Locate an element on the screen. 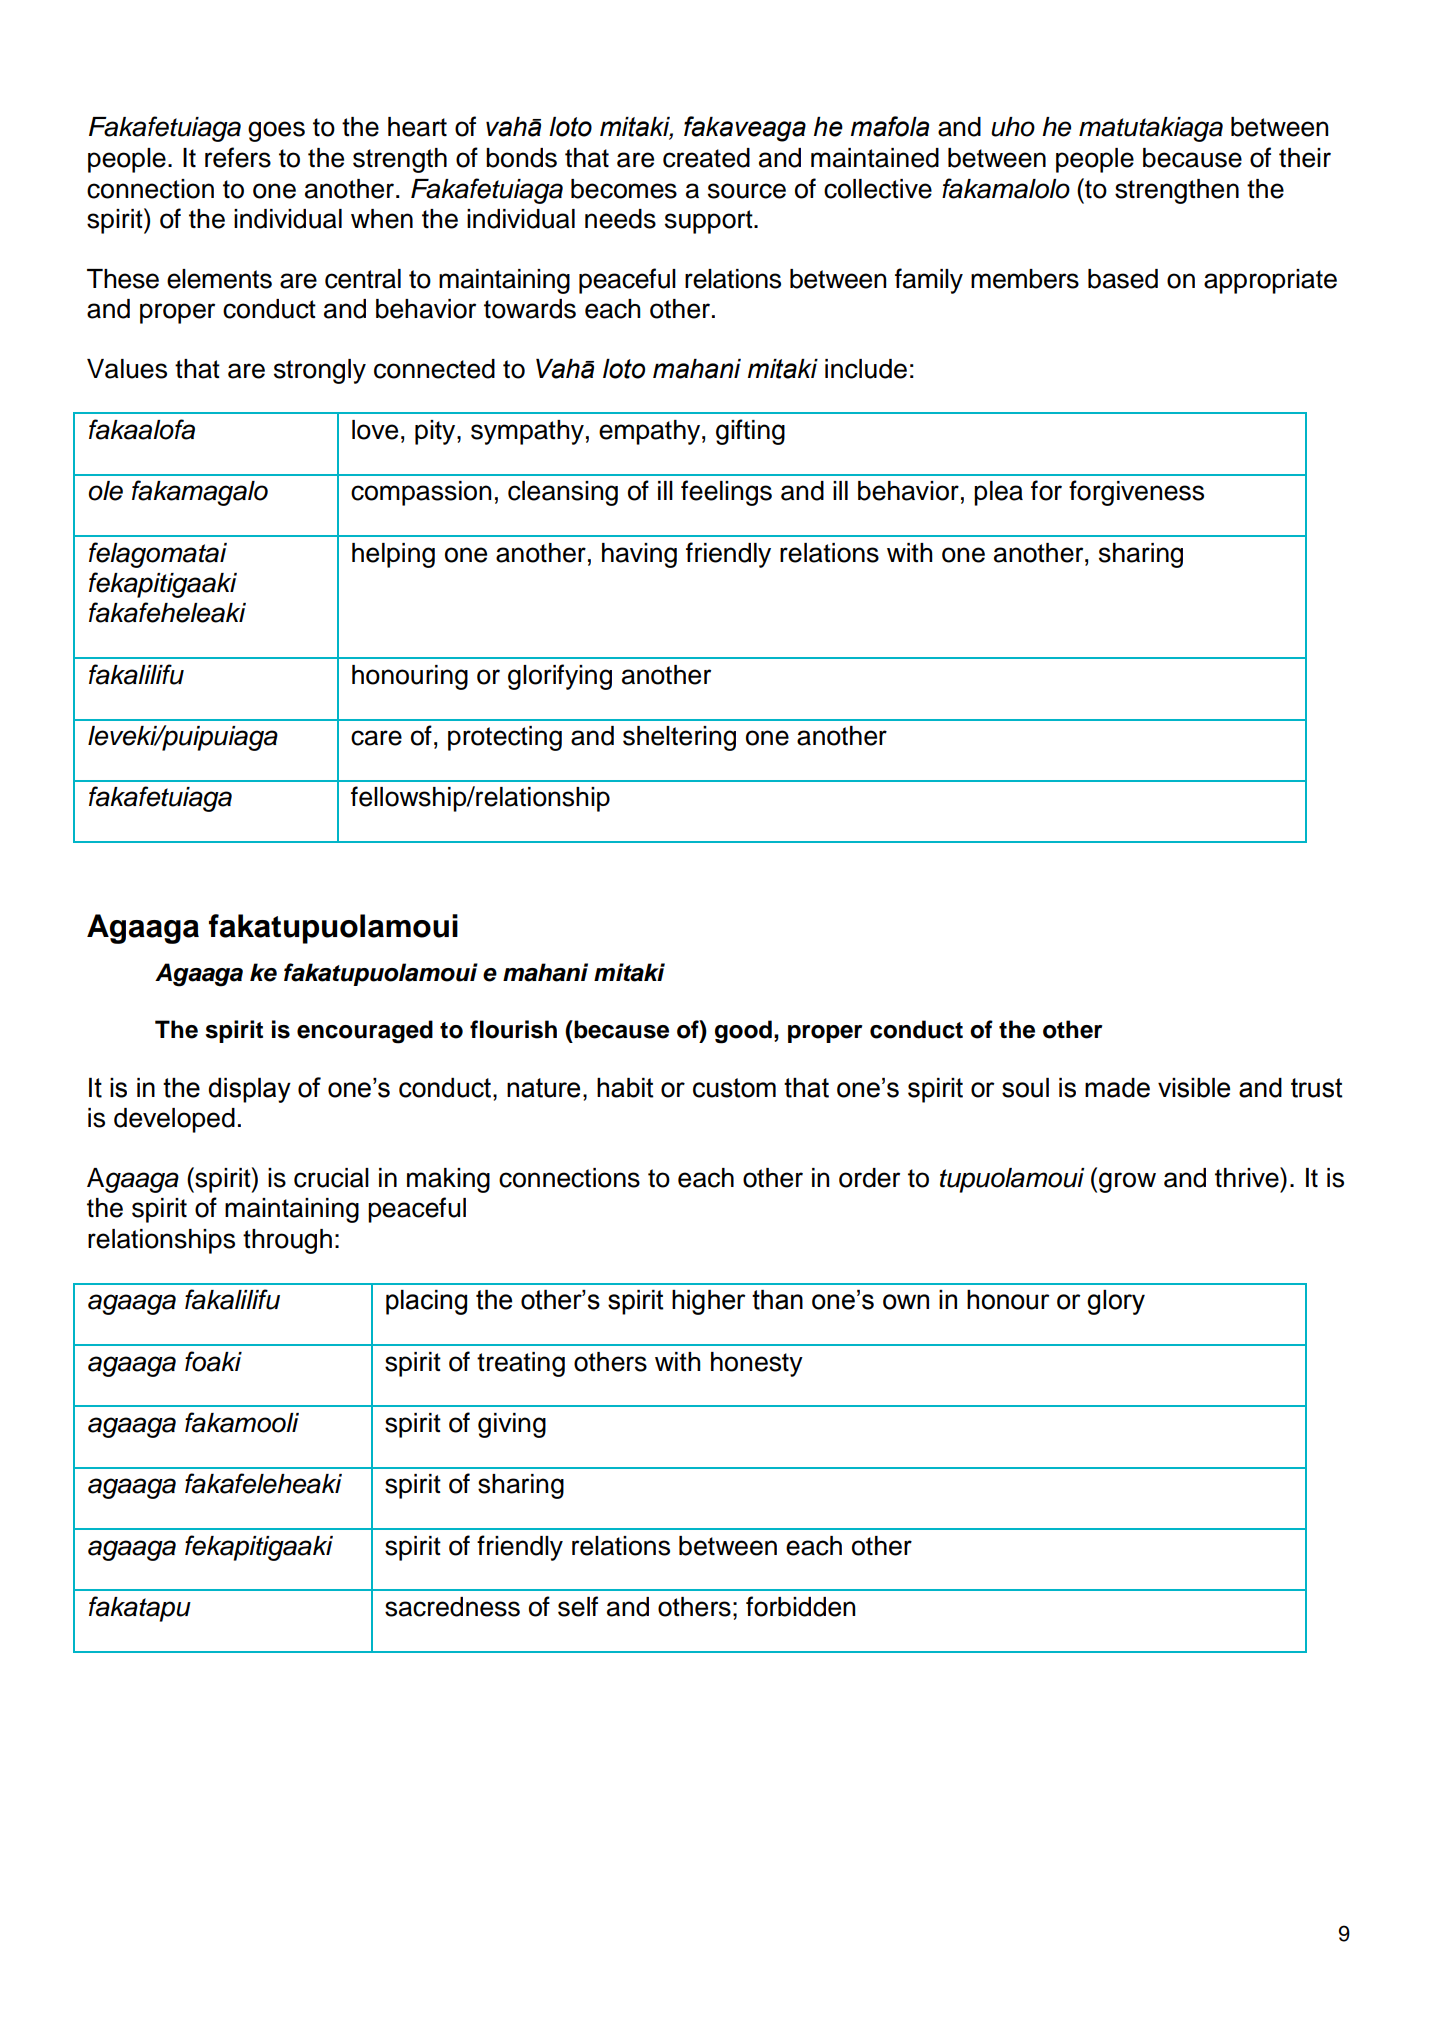 The width and height of the screenshot is (1437, 2032). refers is located at coordinates (238, 157).
